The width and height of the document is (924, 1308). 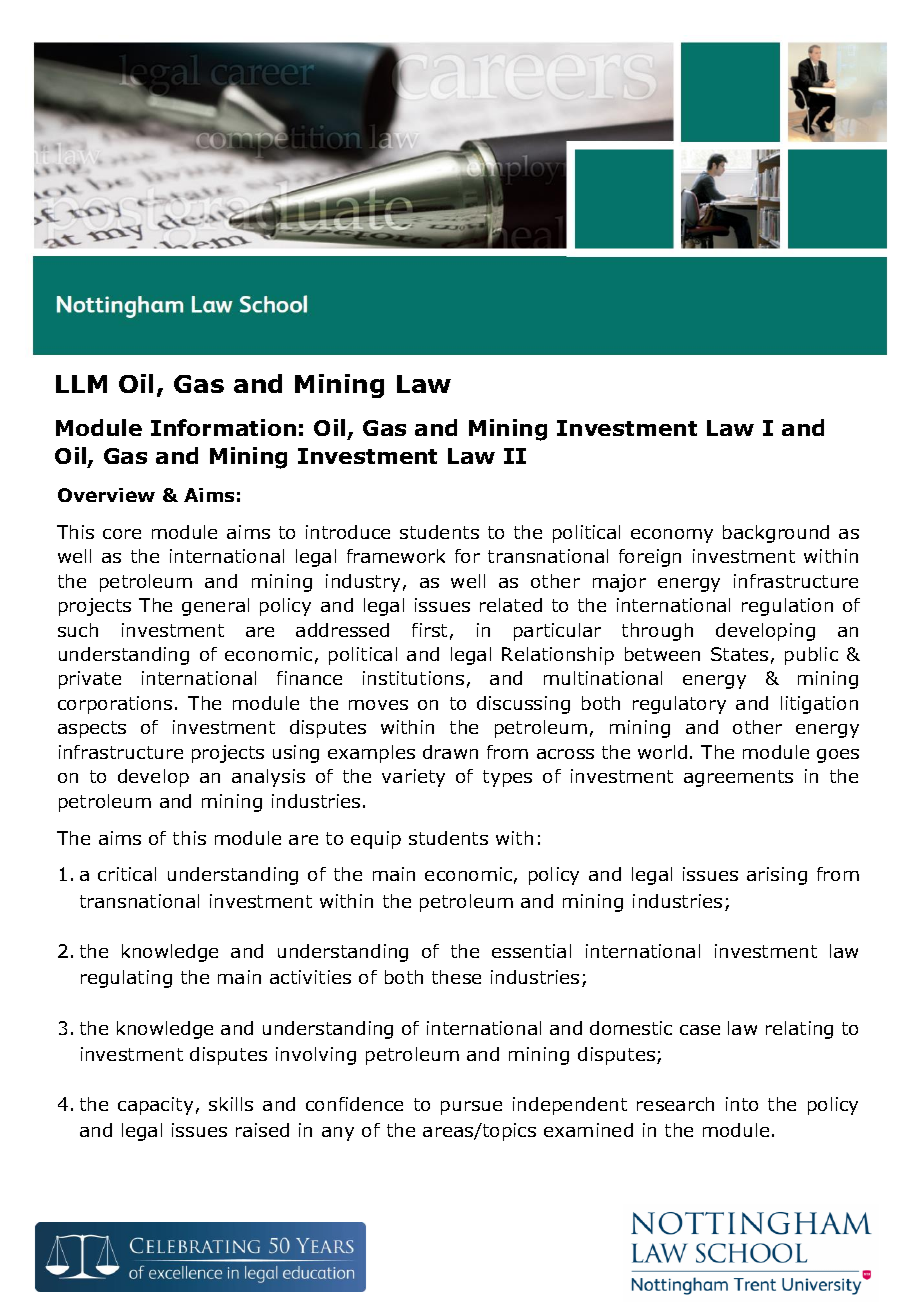 What do you see at coordinates (126, 979) in the document?
I see `regulating` at bounding box center [126, 979].
